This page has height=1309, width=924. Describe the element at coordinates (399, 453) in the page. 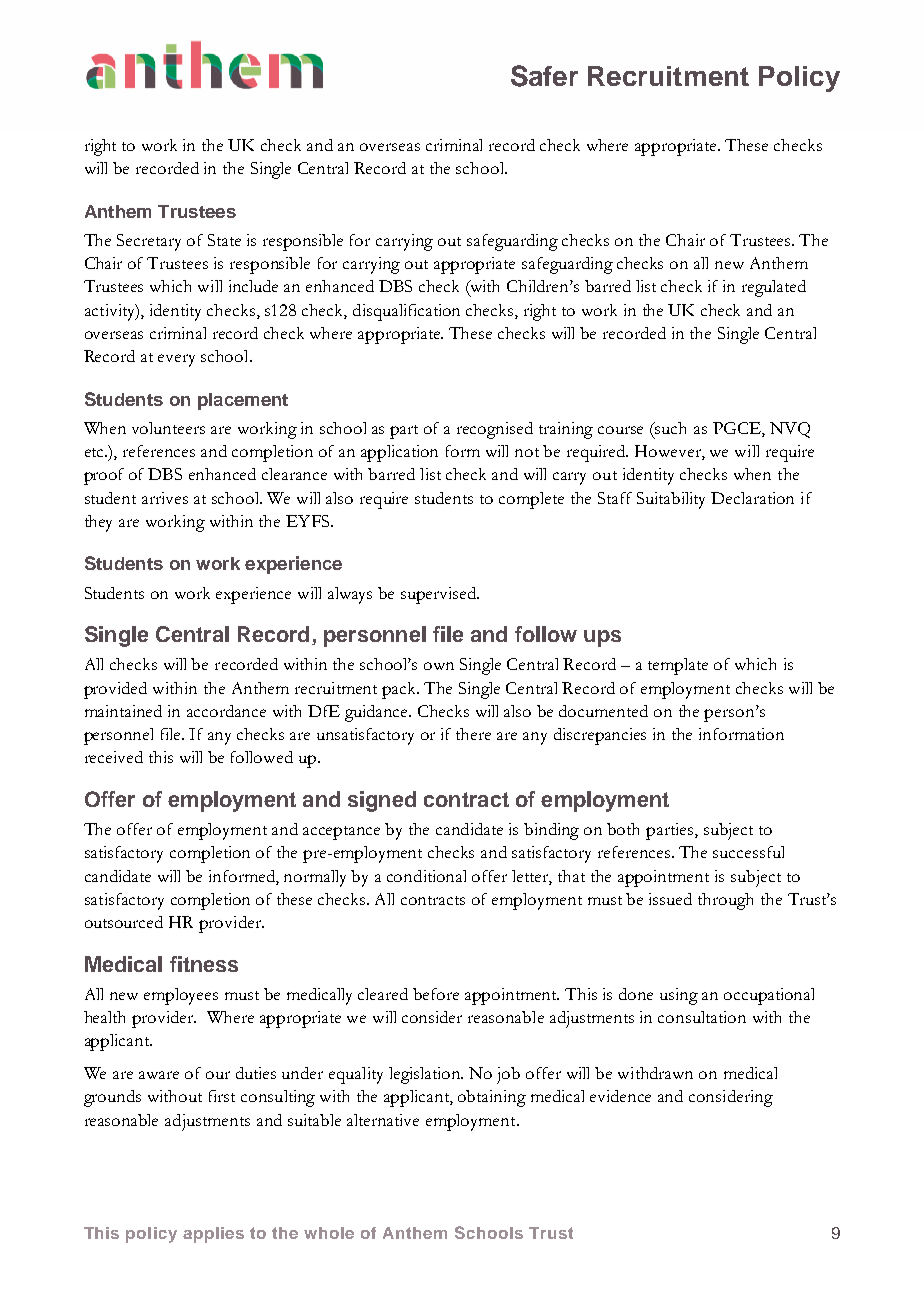

I see `application` at that location.
